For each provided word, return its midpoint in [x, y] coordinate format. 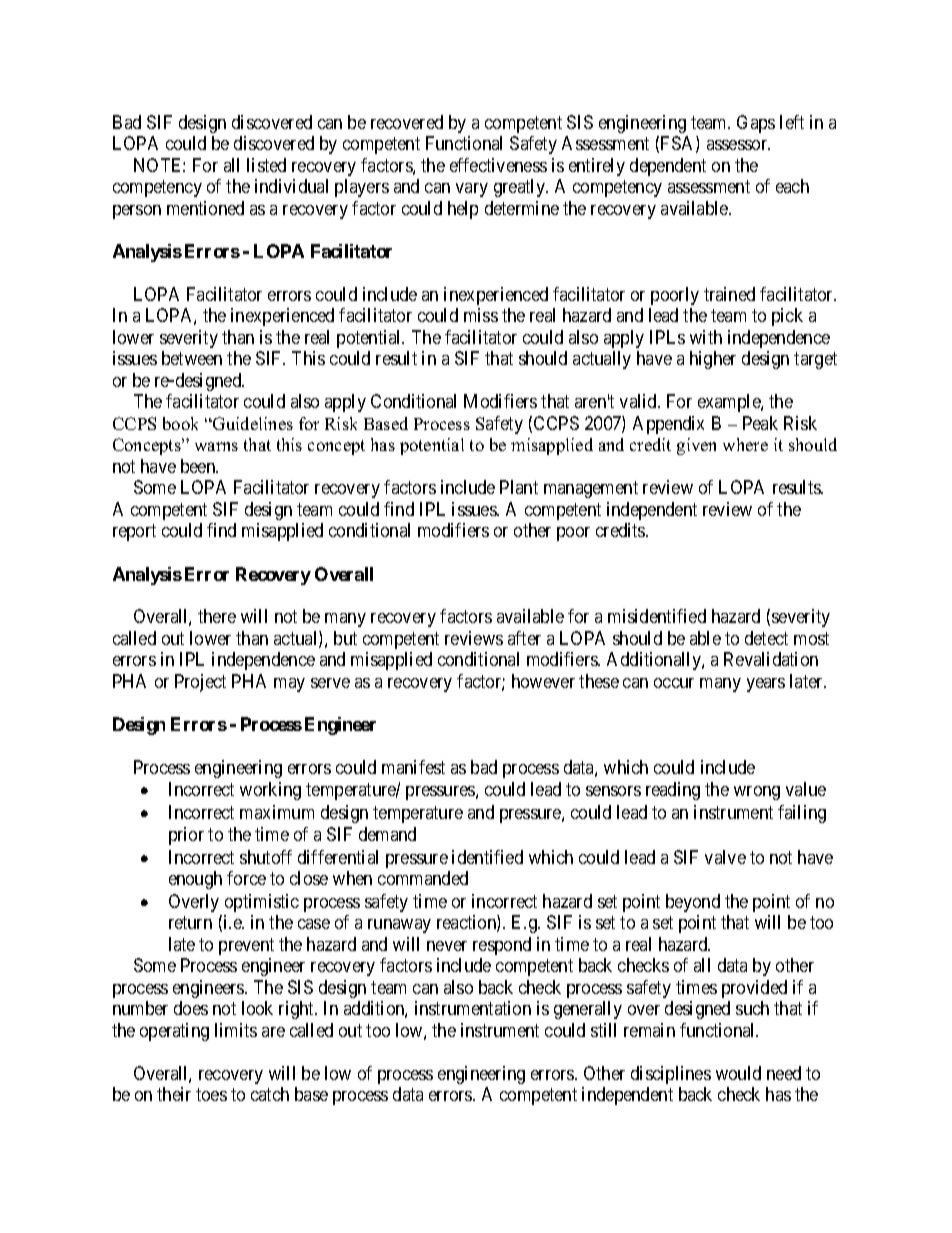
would [738, 1073]
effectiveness [498, 165]
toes [211, 1094]
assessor [738, 145]
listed [266, 165]
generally [588, 1010]
